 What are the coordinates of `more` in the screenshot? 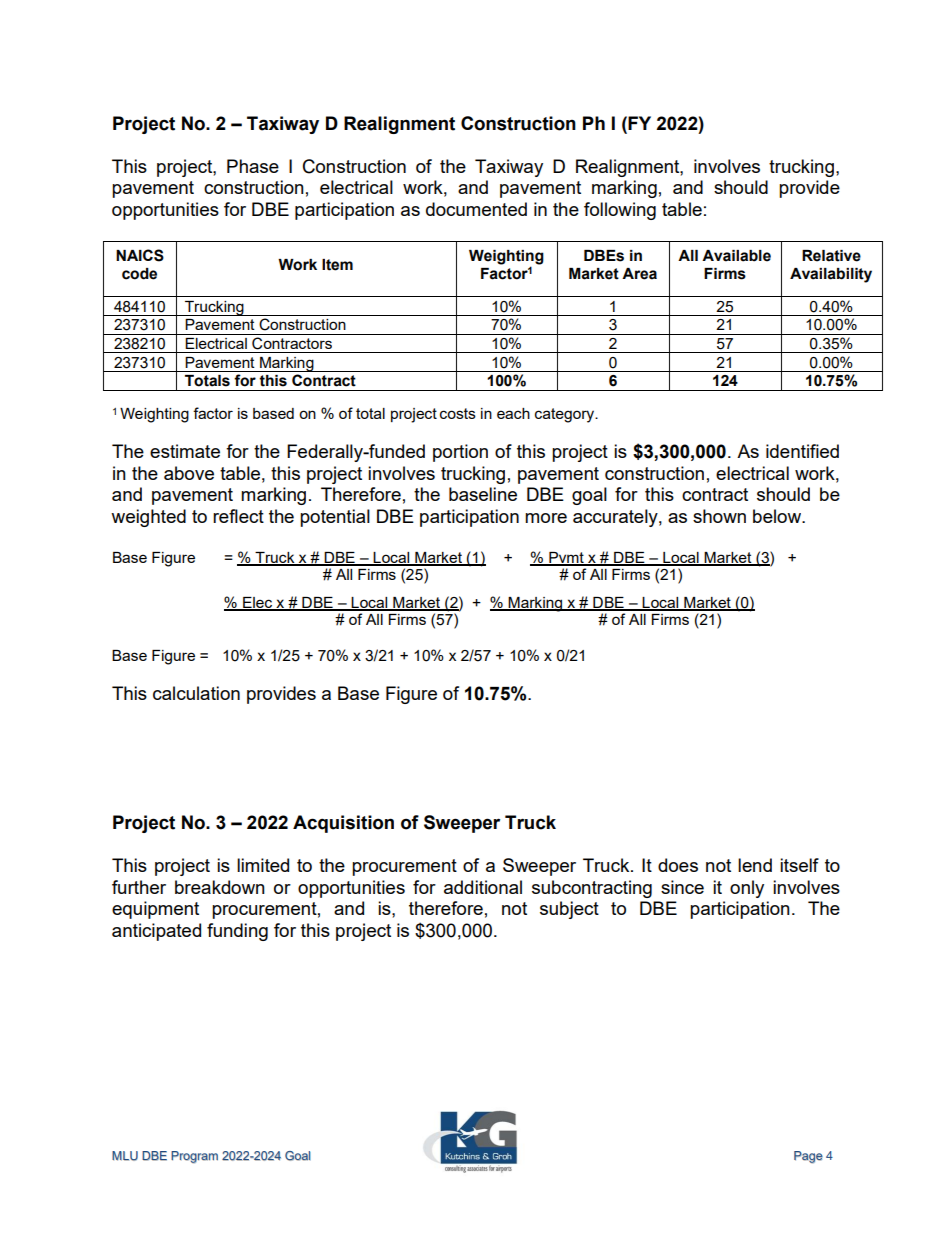 It's located at (546, 518).
